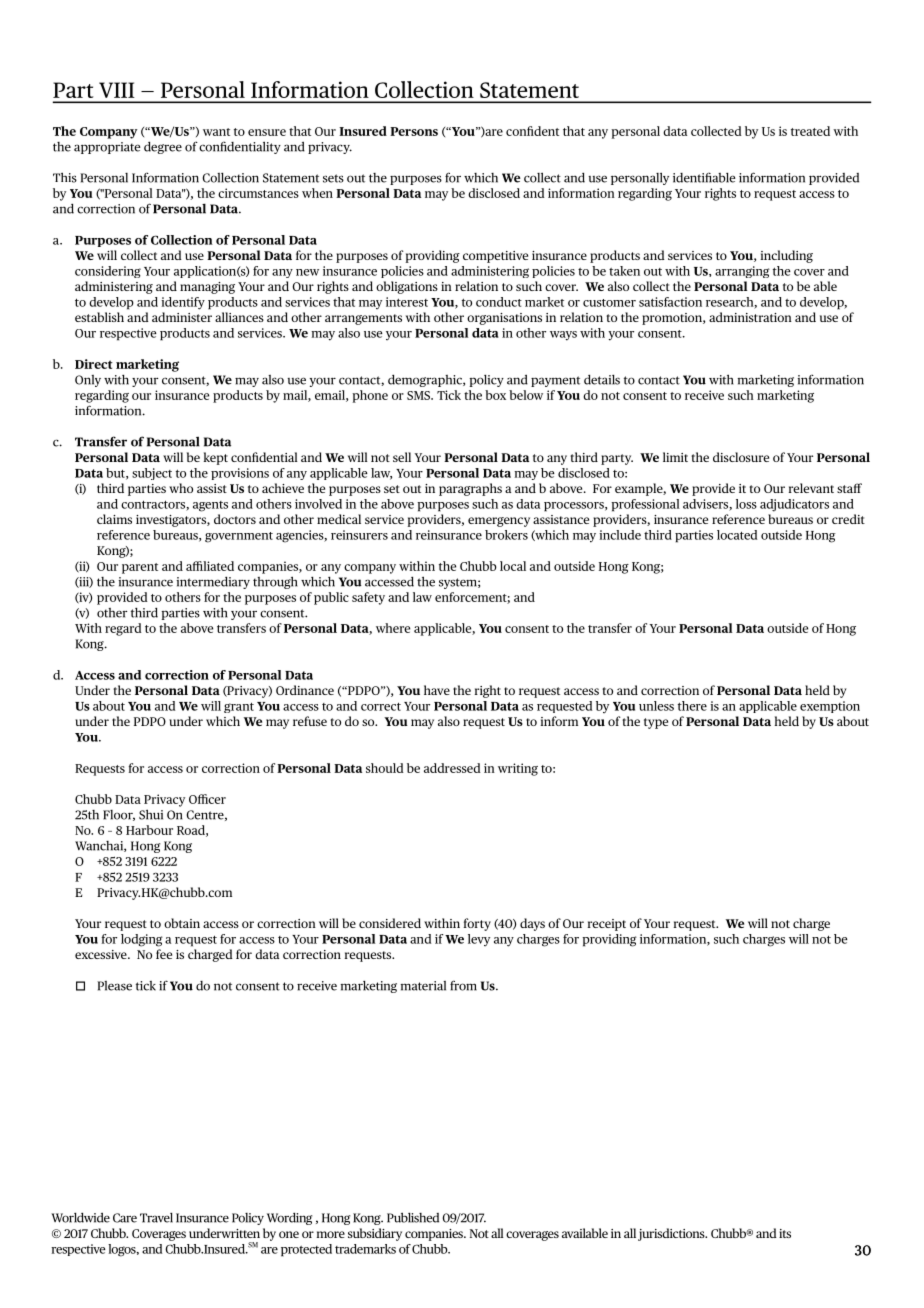 Image resolution: width=924 pixels, height=1308 pixels. I want to click on Published, so click(413, 1217).
